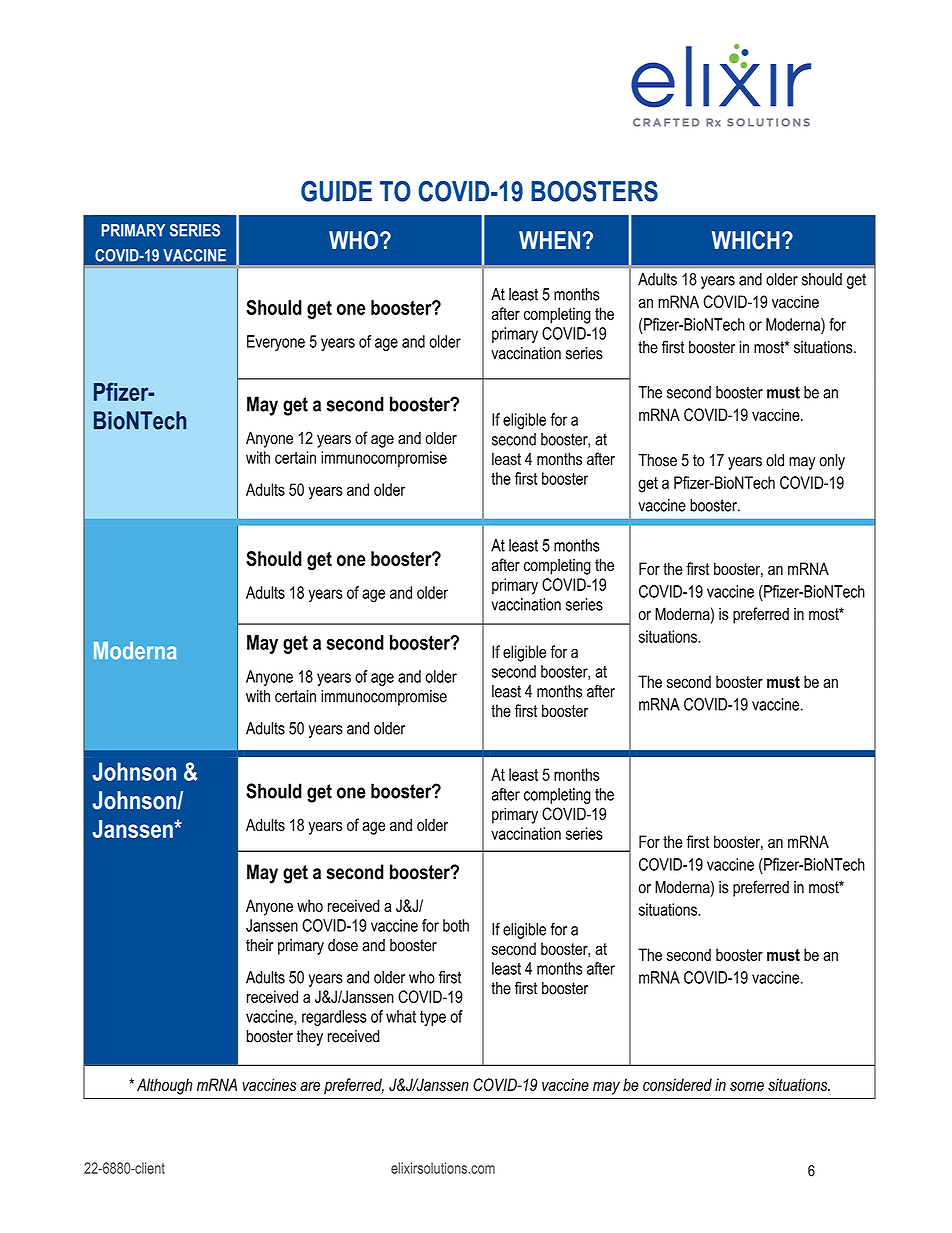 The width and height of the image is (952, 1233). I want to click on only, so click(832, 462).
